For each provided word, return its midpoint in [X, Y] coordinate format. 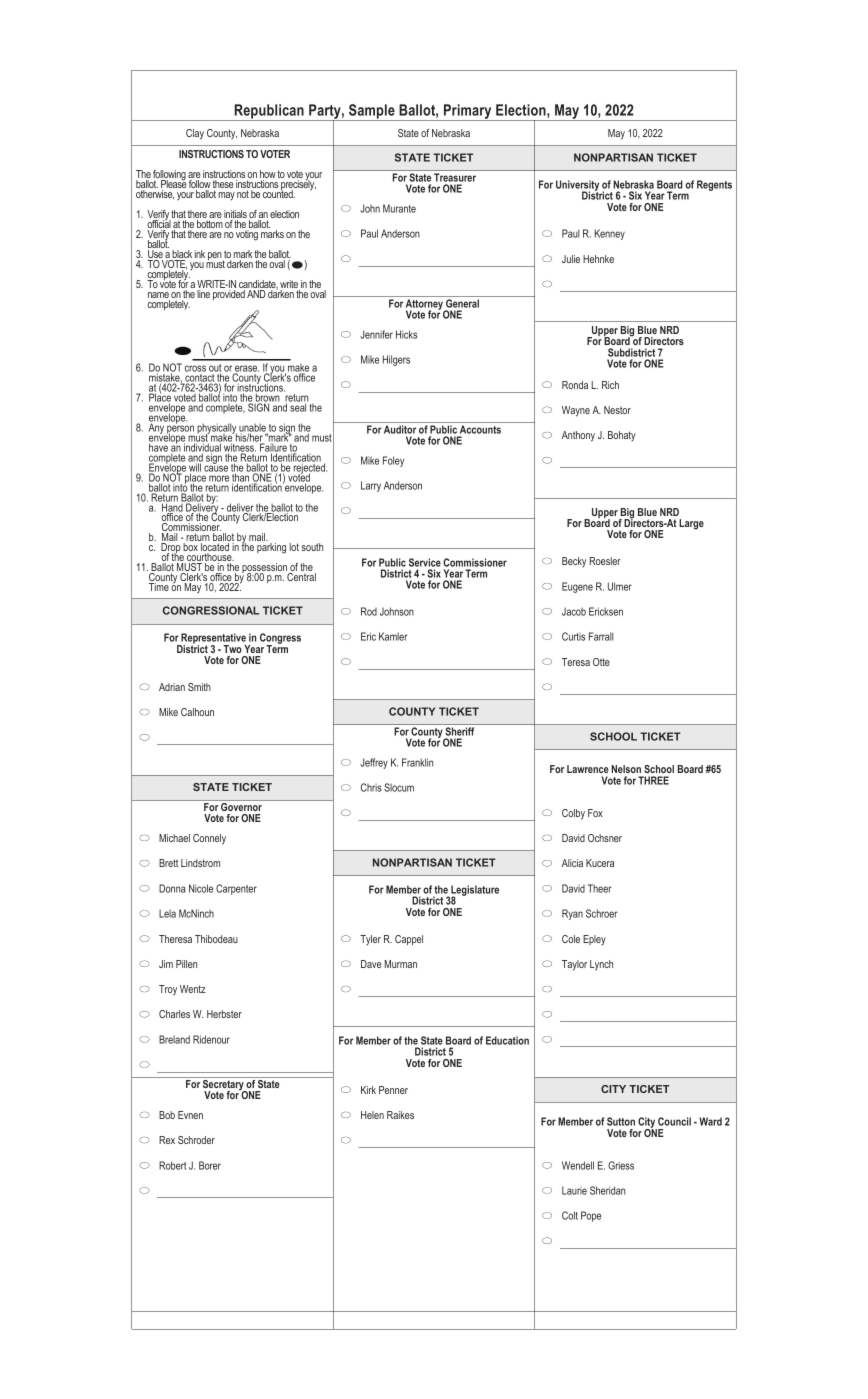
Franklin [417, 762]
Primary [467, 112]
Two [232, 649]
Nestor [617, 410]
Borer [210, 1165]
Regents [714, 185]
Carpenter [236, 889]
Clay [195, 134]
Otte [601, 662]
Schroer [601, 913]
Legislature [474, 892]
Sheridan [607, 1190]
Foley [393, 461]
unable [253, 428]
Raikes [400, 1115]
